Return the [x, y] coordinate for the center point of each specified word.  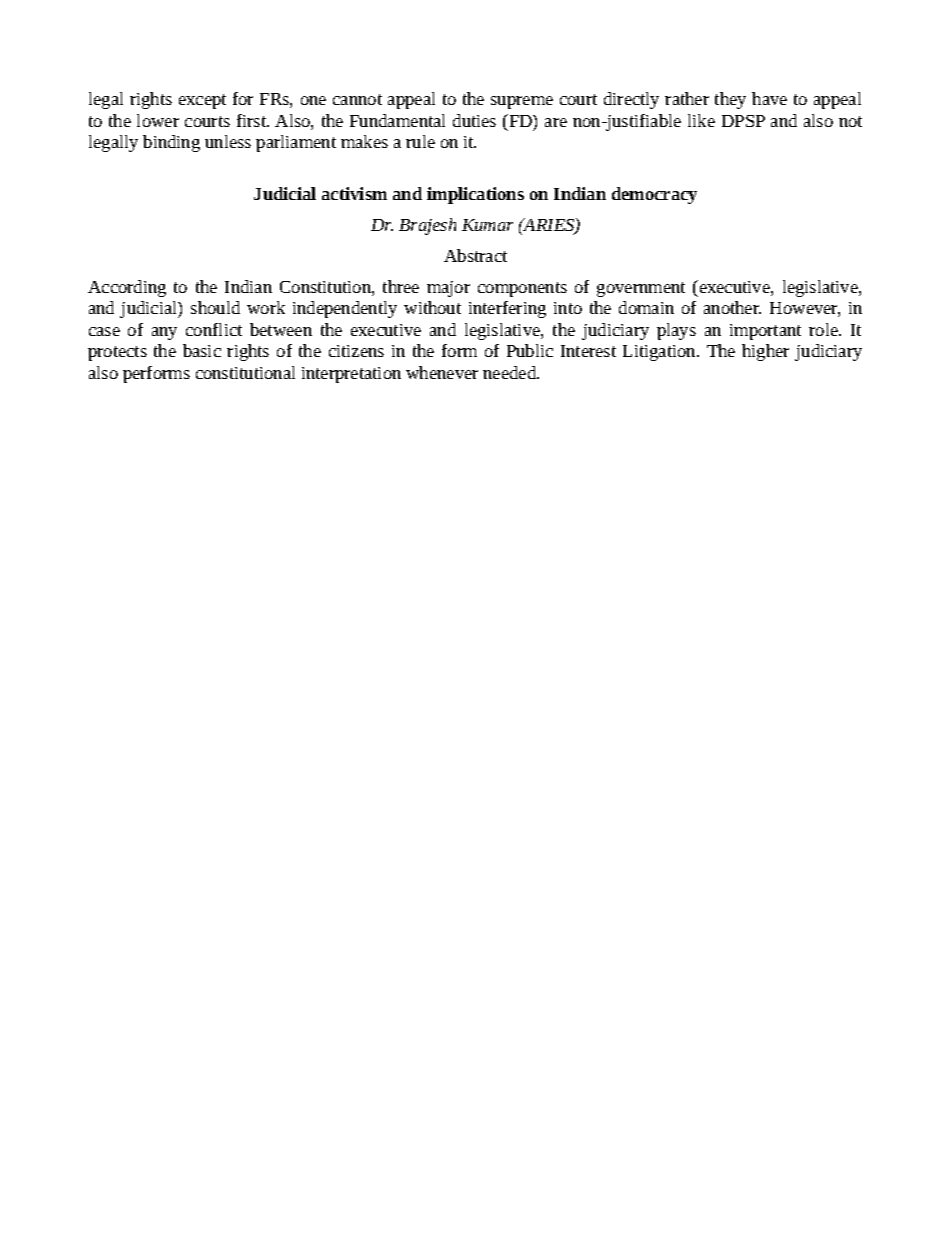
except [202, 101]
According [127, 288]
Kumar [487, 225]
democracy [654, 195]
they [730, 100]
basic [202, 350]
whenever [442, 372]
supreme [522, 102]
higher [765, 352]
